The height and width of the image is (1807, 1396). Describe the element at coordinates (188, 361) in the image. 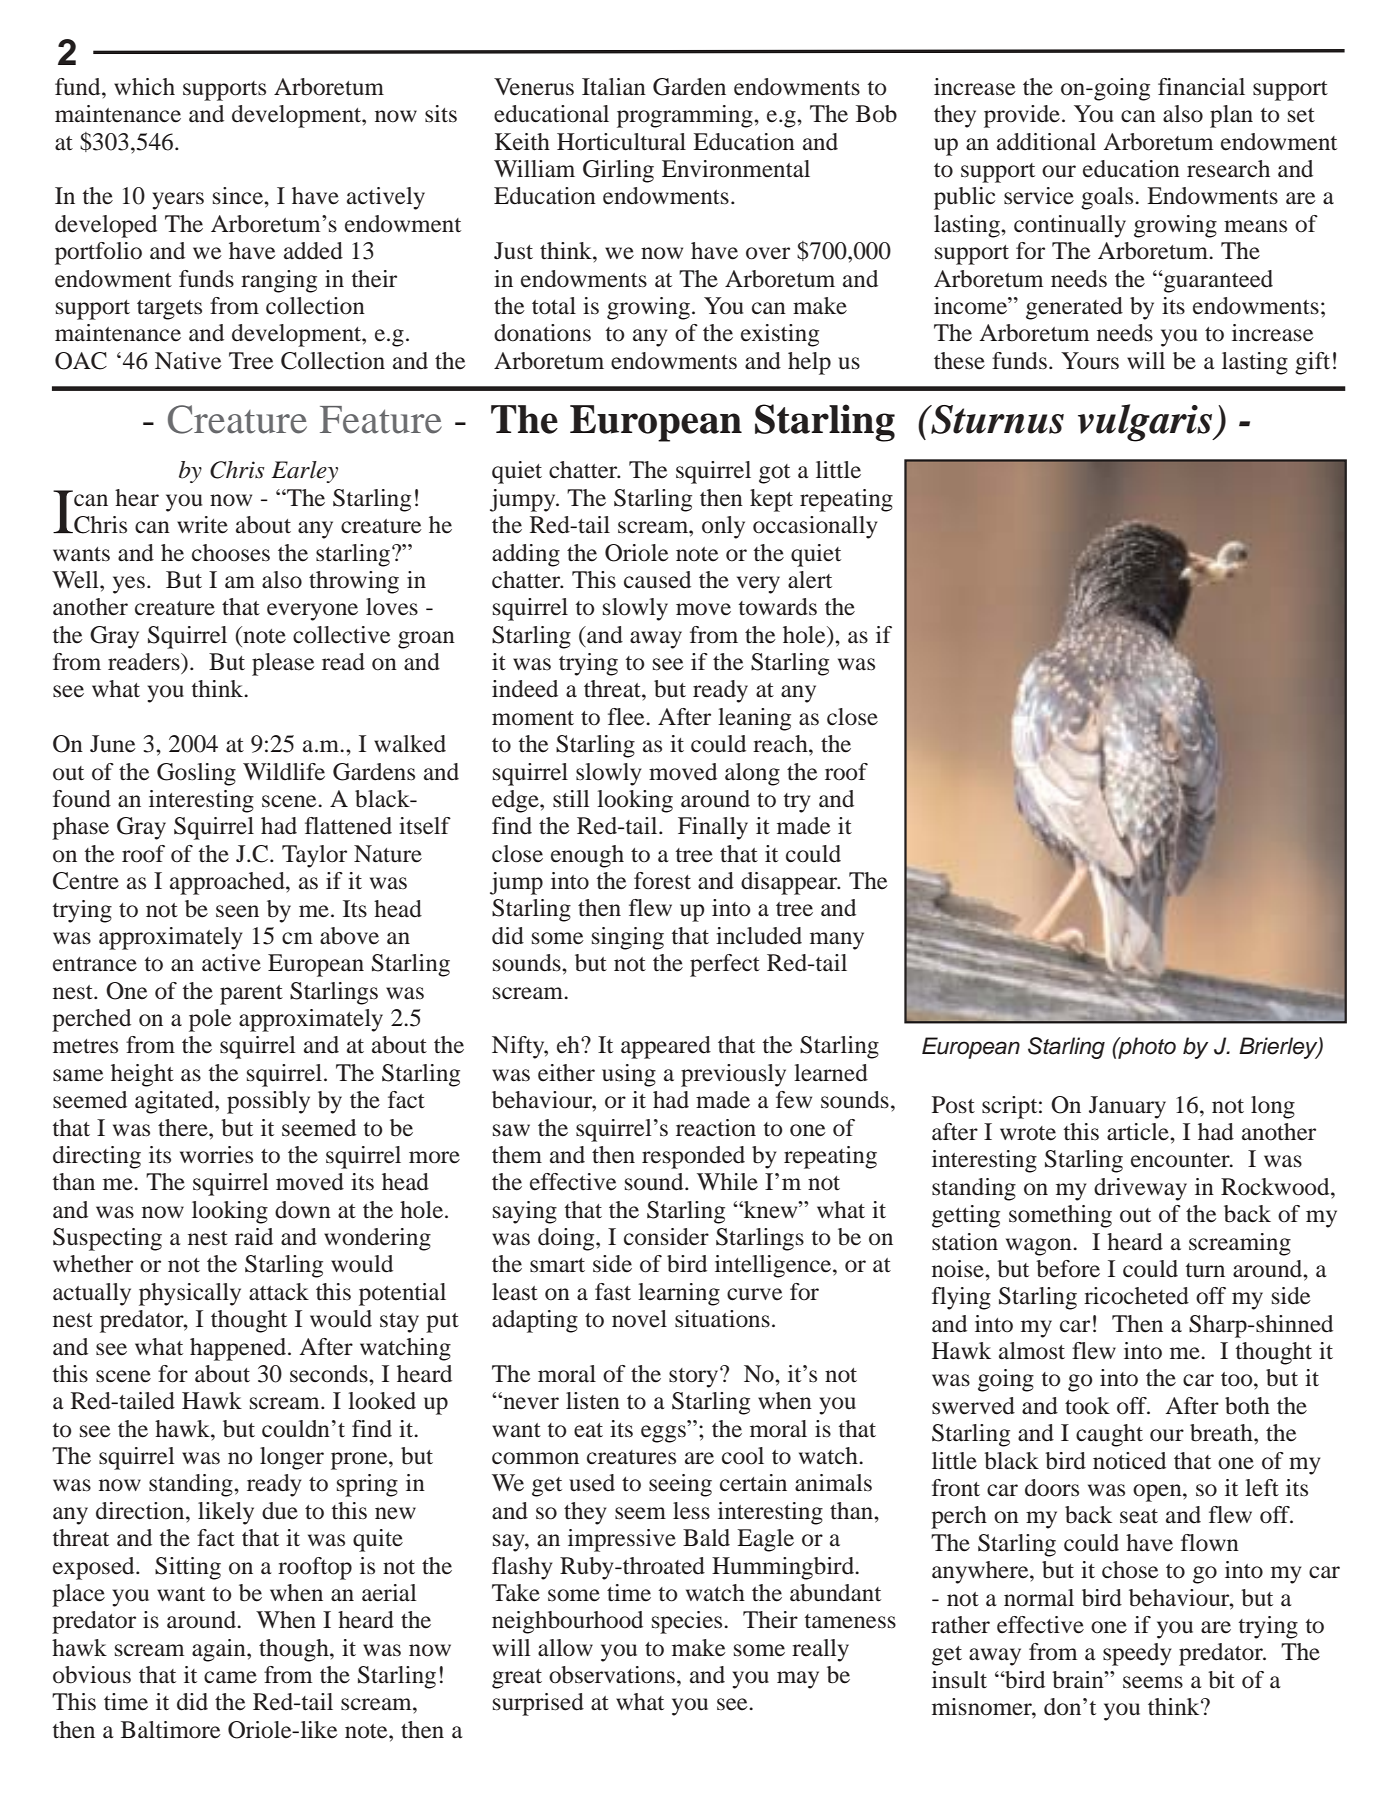

I see `Native` at that location.
